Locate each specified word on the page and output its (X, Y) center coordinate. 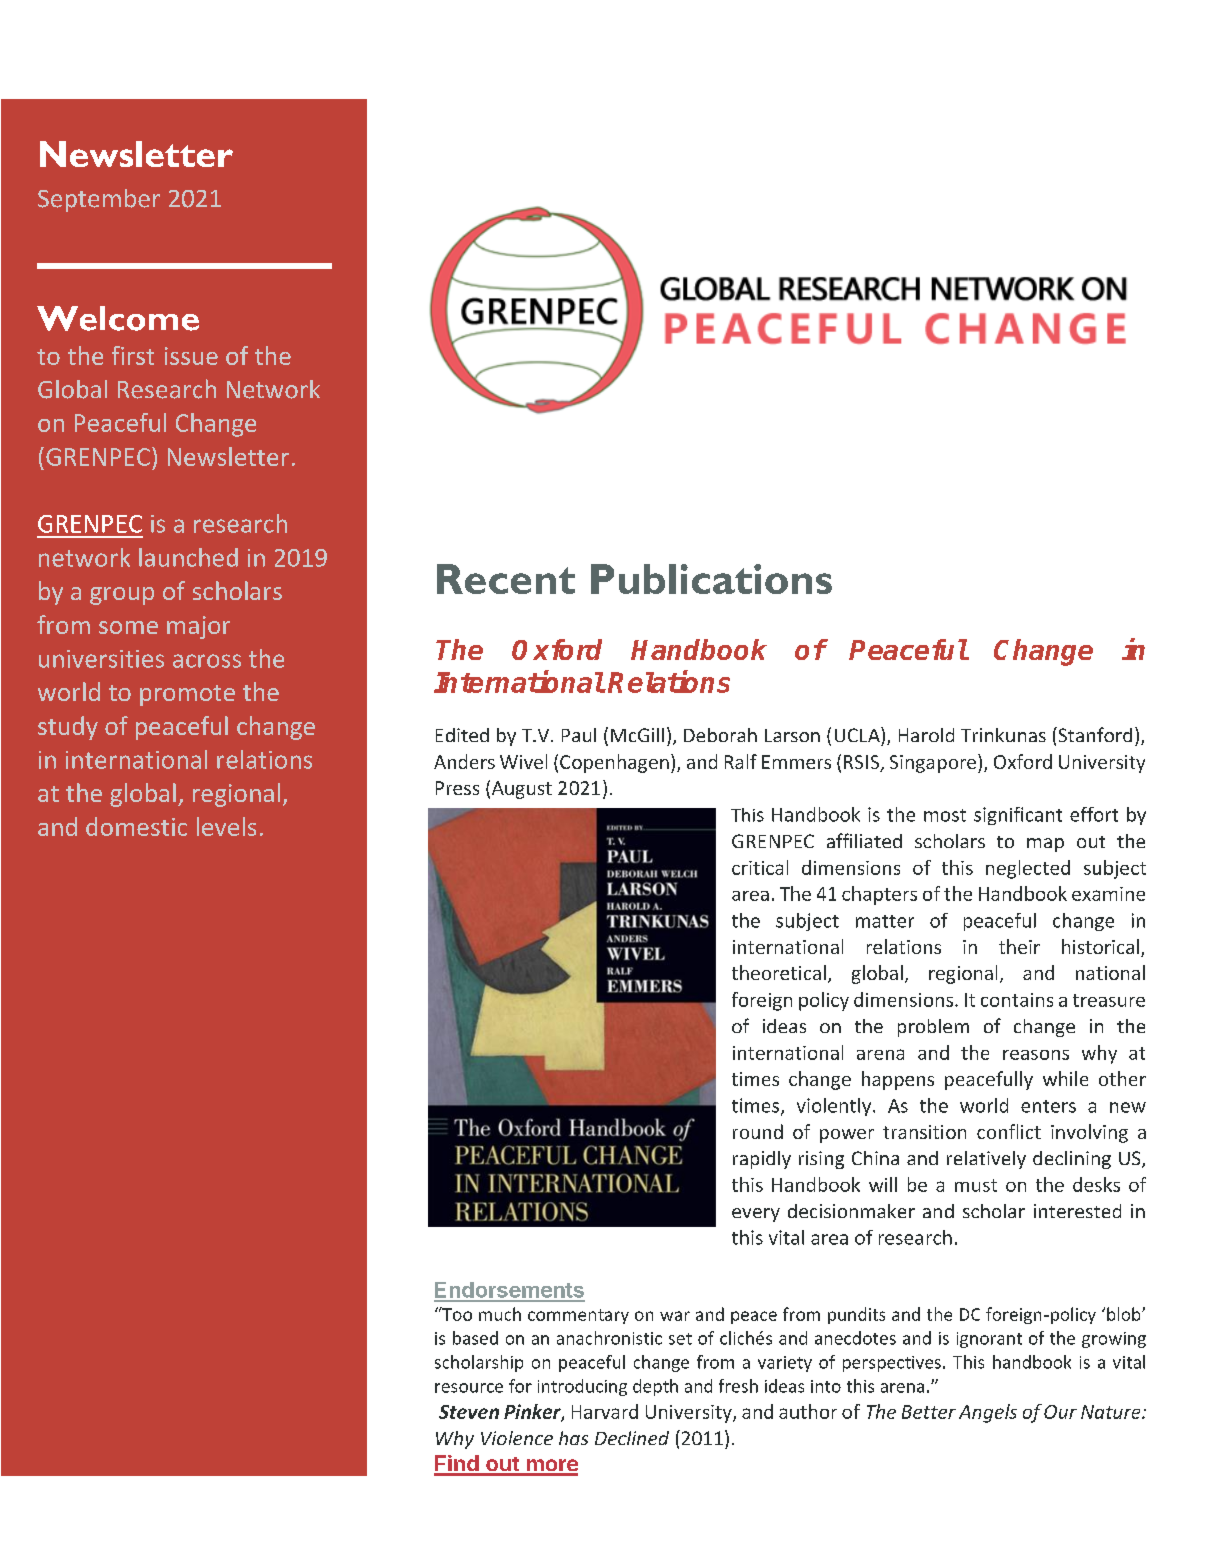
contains (1017, 1000)
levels (226, 826)
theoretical (779, 972)
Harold (926, 735)
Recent (506, 579)
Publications (711, 579)
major (198, 627)
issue (191, 356)
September (99, 200)
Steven (469, 1412)
